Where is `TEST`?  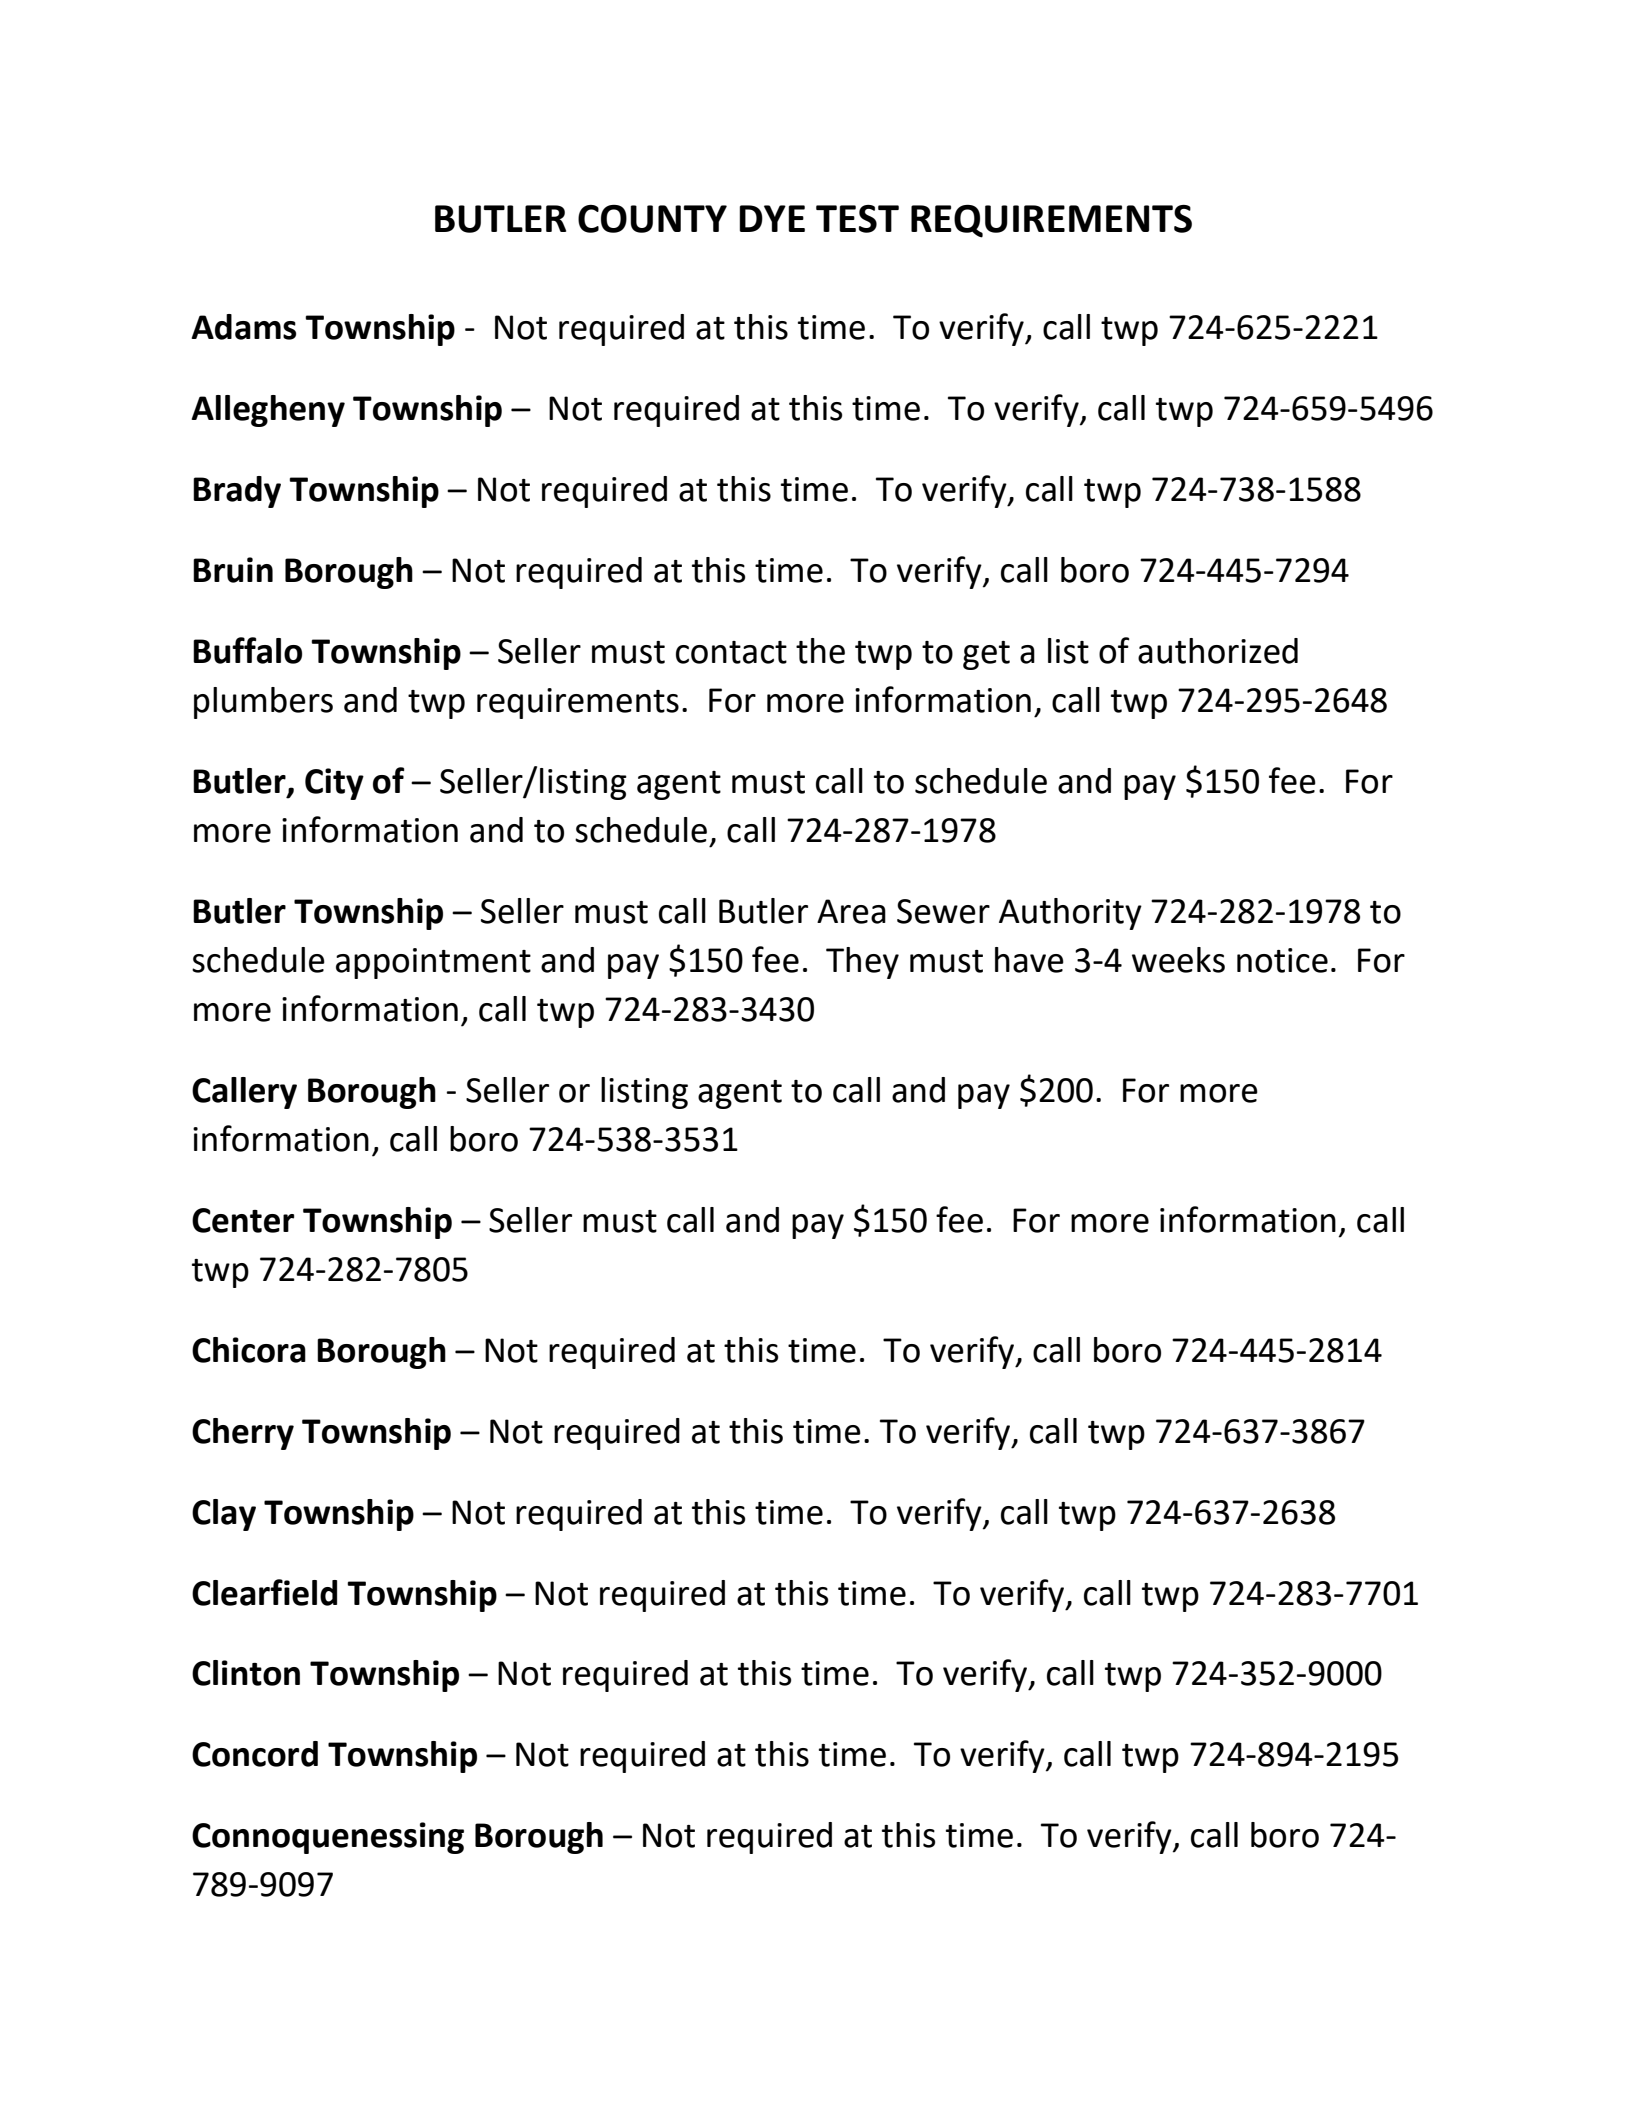
TEST is located at coordinates (857, 219).
